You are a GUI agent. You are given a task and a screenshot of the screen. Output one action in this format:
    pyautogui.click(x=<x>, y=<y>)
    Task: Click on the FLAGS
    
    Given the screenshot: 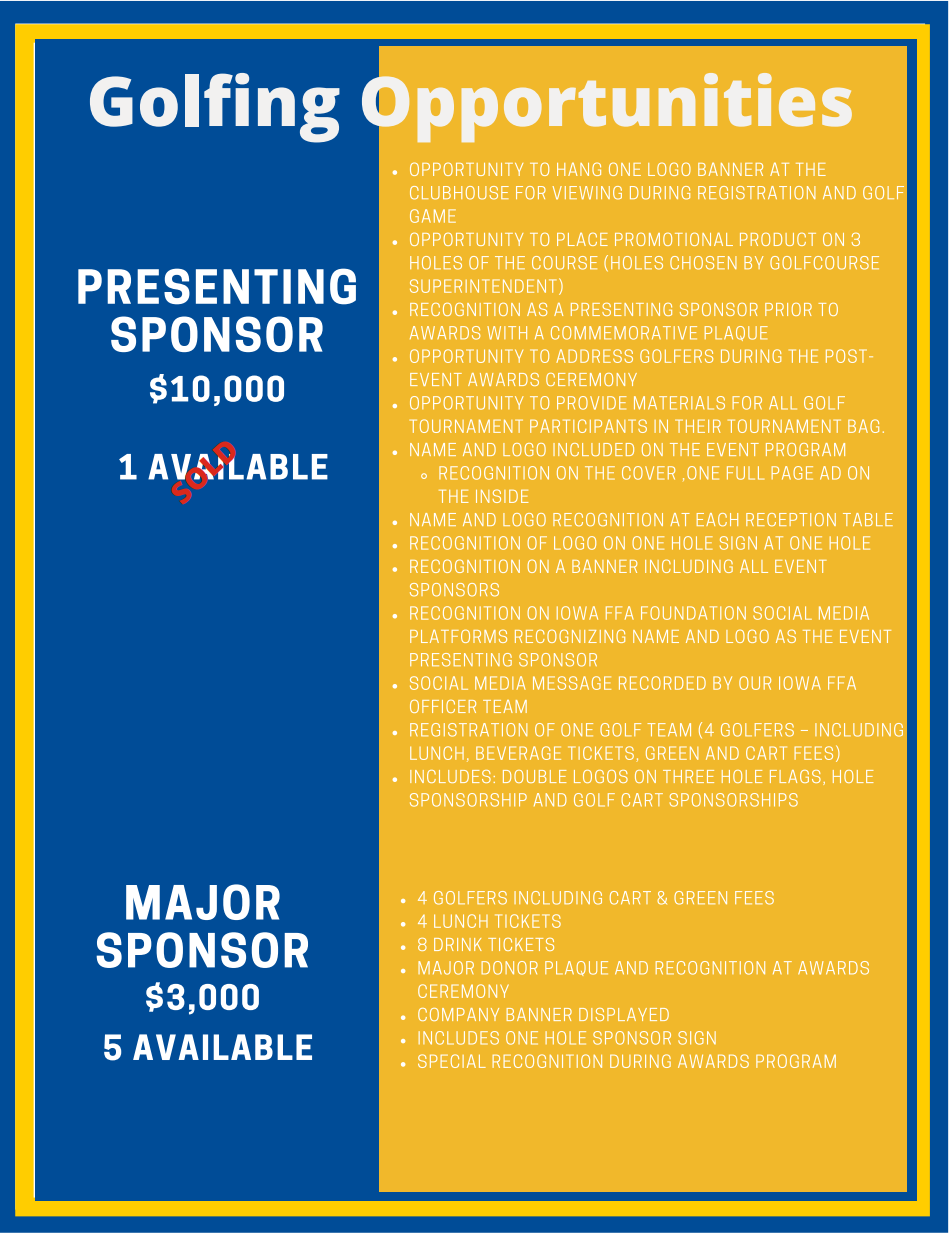 What is the action you would take?
    pyautogui.click(x=795, y=776)
